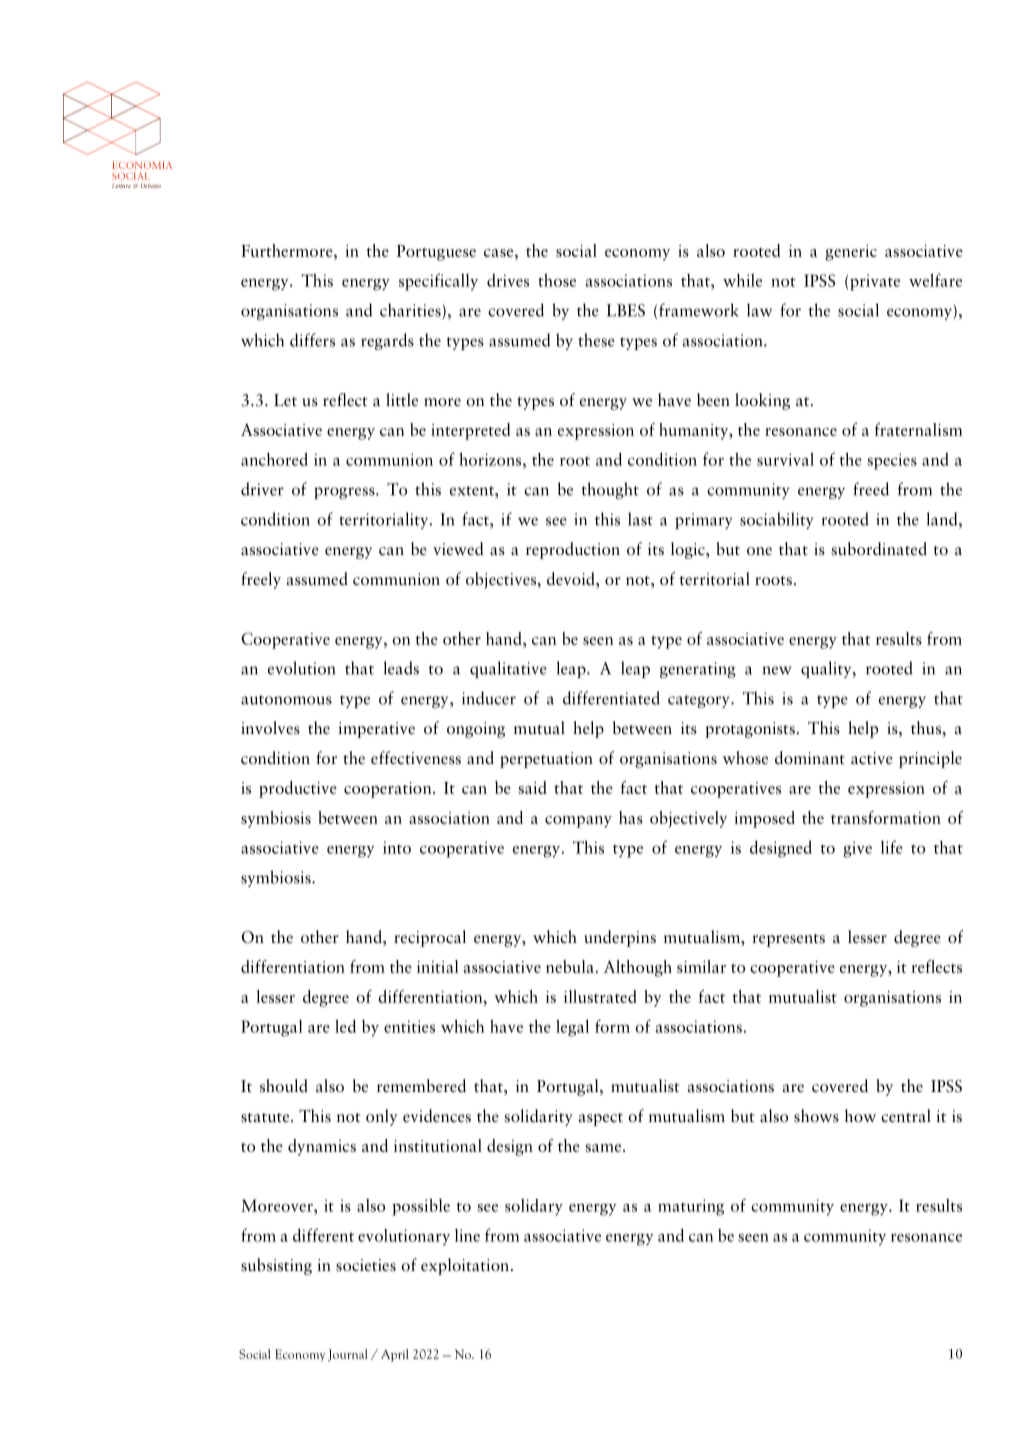  I want to click on maturing, so click(691, 1207).
